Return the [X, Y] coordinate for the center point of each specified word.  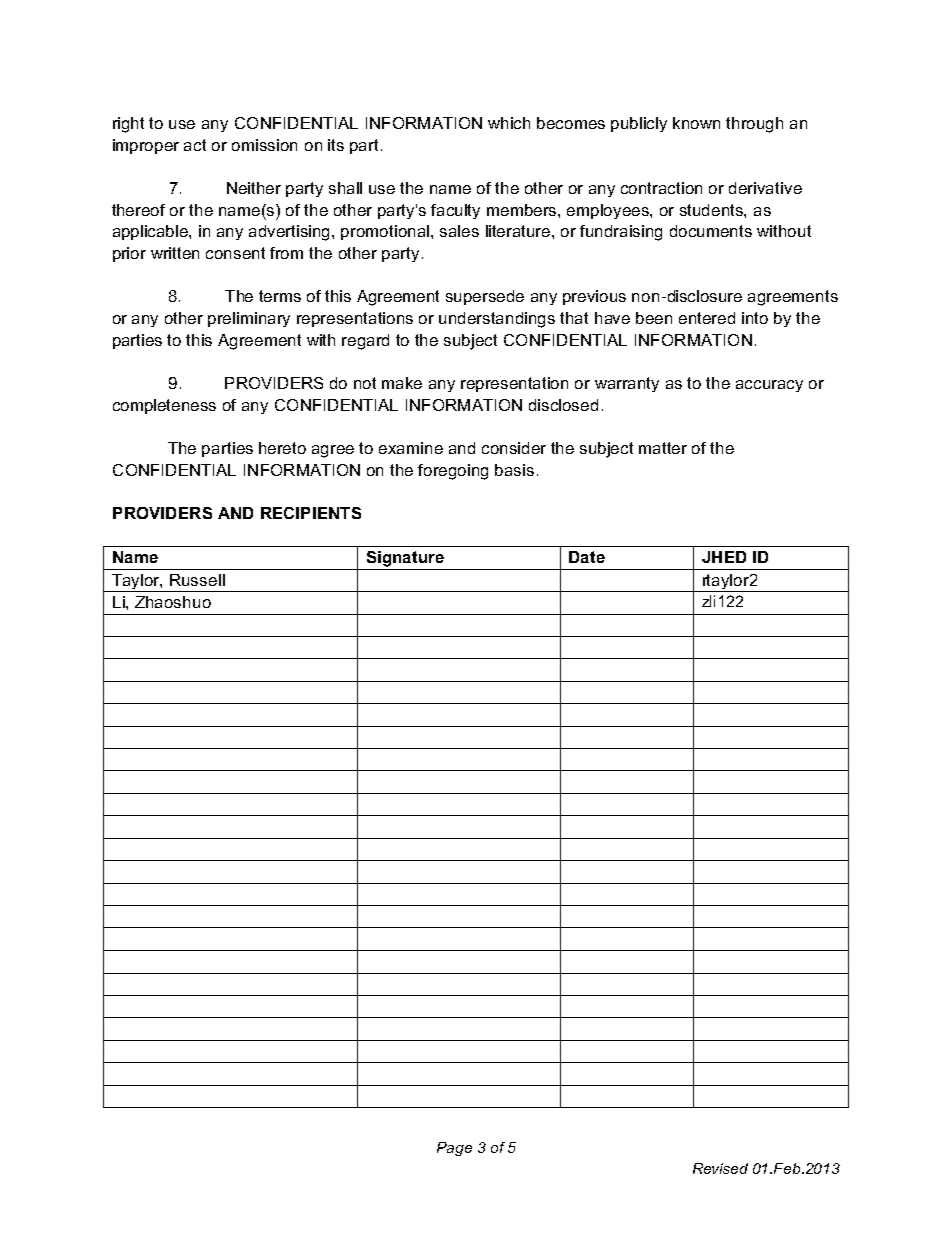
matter [663, 448]
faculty [455, 211]
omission [264, 145]
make [402, 383]
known [696, 123]
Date [587, 557]
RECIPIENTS [311, 513]
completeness [164, 406]
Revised [720, 1168]
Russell [197, 580]
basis [514, 470]
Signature [405, 559]
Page [454, 1149]
